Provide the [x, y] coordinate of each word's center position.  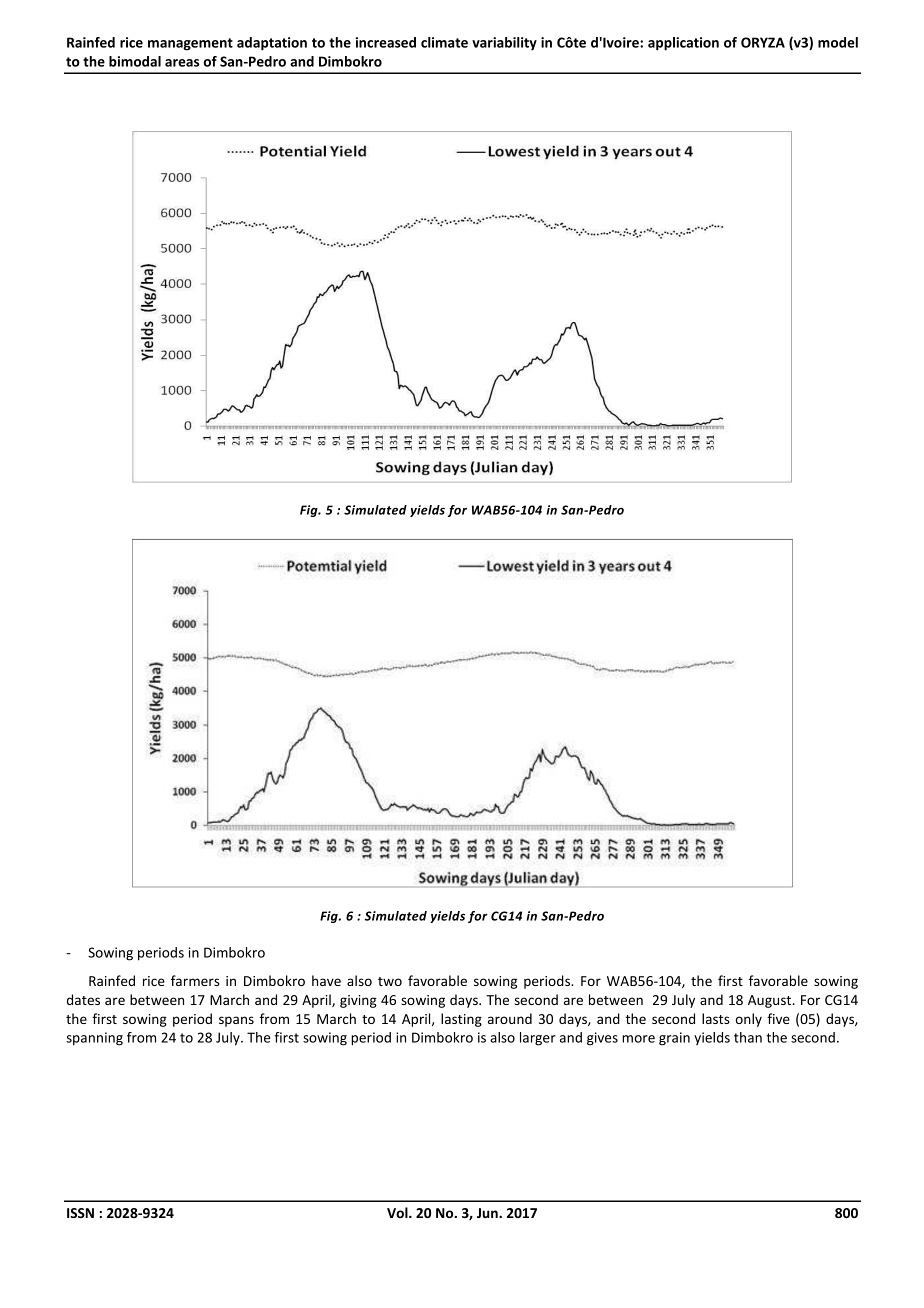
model [838, 42]
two [390, 981]
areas [182, 63]
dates [83, 999]
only [749, 1020]
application [683, 44]
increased [386, 42]
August [771, 1001]
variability [504, 44]
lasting [461, 1020]
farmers [195, 980]
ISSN [80, 1213]
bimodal [135, 61]
